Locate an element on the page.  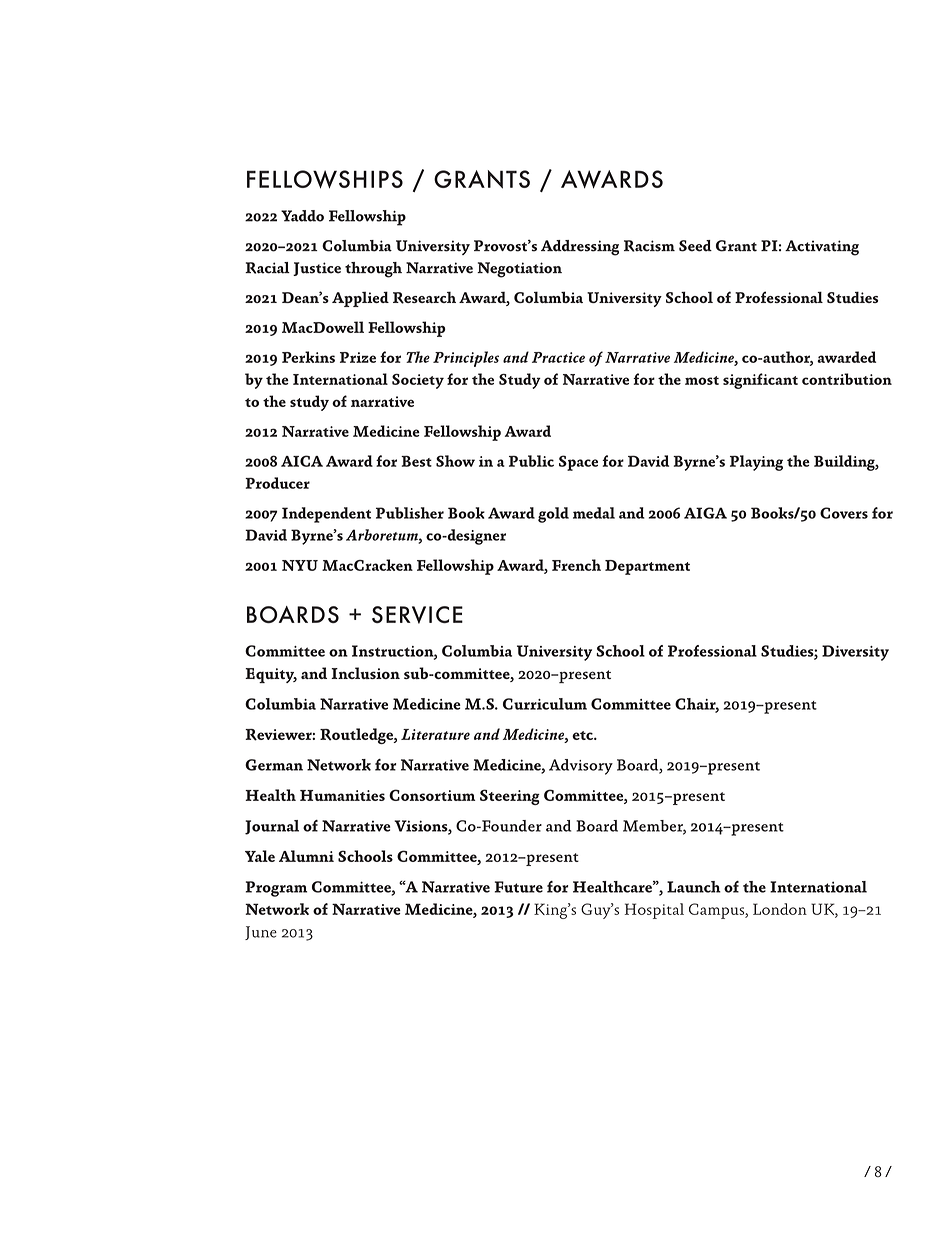
Launch is located at coordinates (694, 887).
